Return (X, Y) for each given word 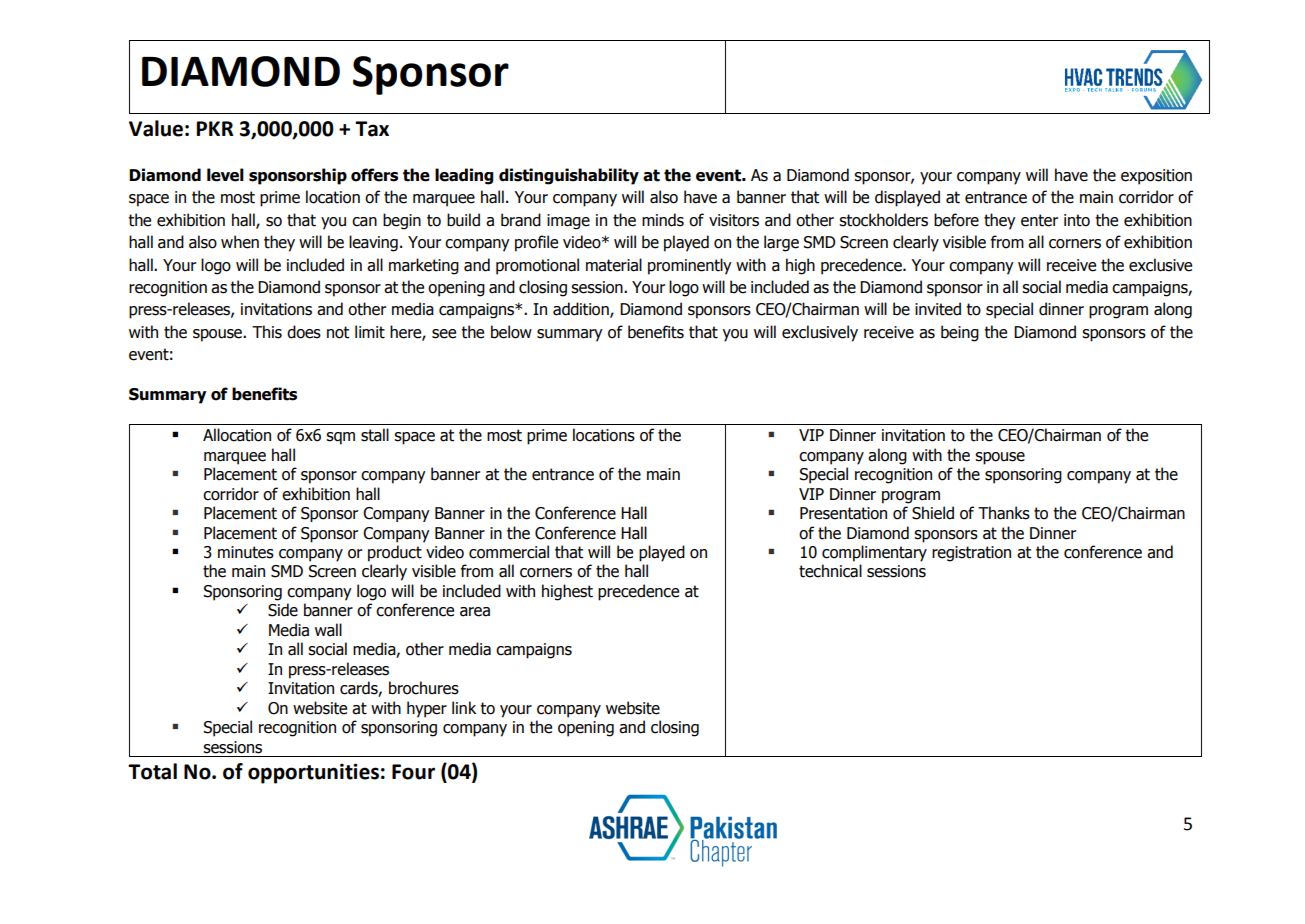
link (464, 707)
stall (375, 435)
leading (464, 176)
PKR (215, 128)
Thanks (1004, 513)
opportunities (313, 773)
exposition (1156, 177)
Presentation (843, 513)
